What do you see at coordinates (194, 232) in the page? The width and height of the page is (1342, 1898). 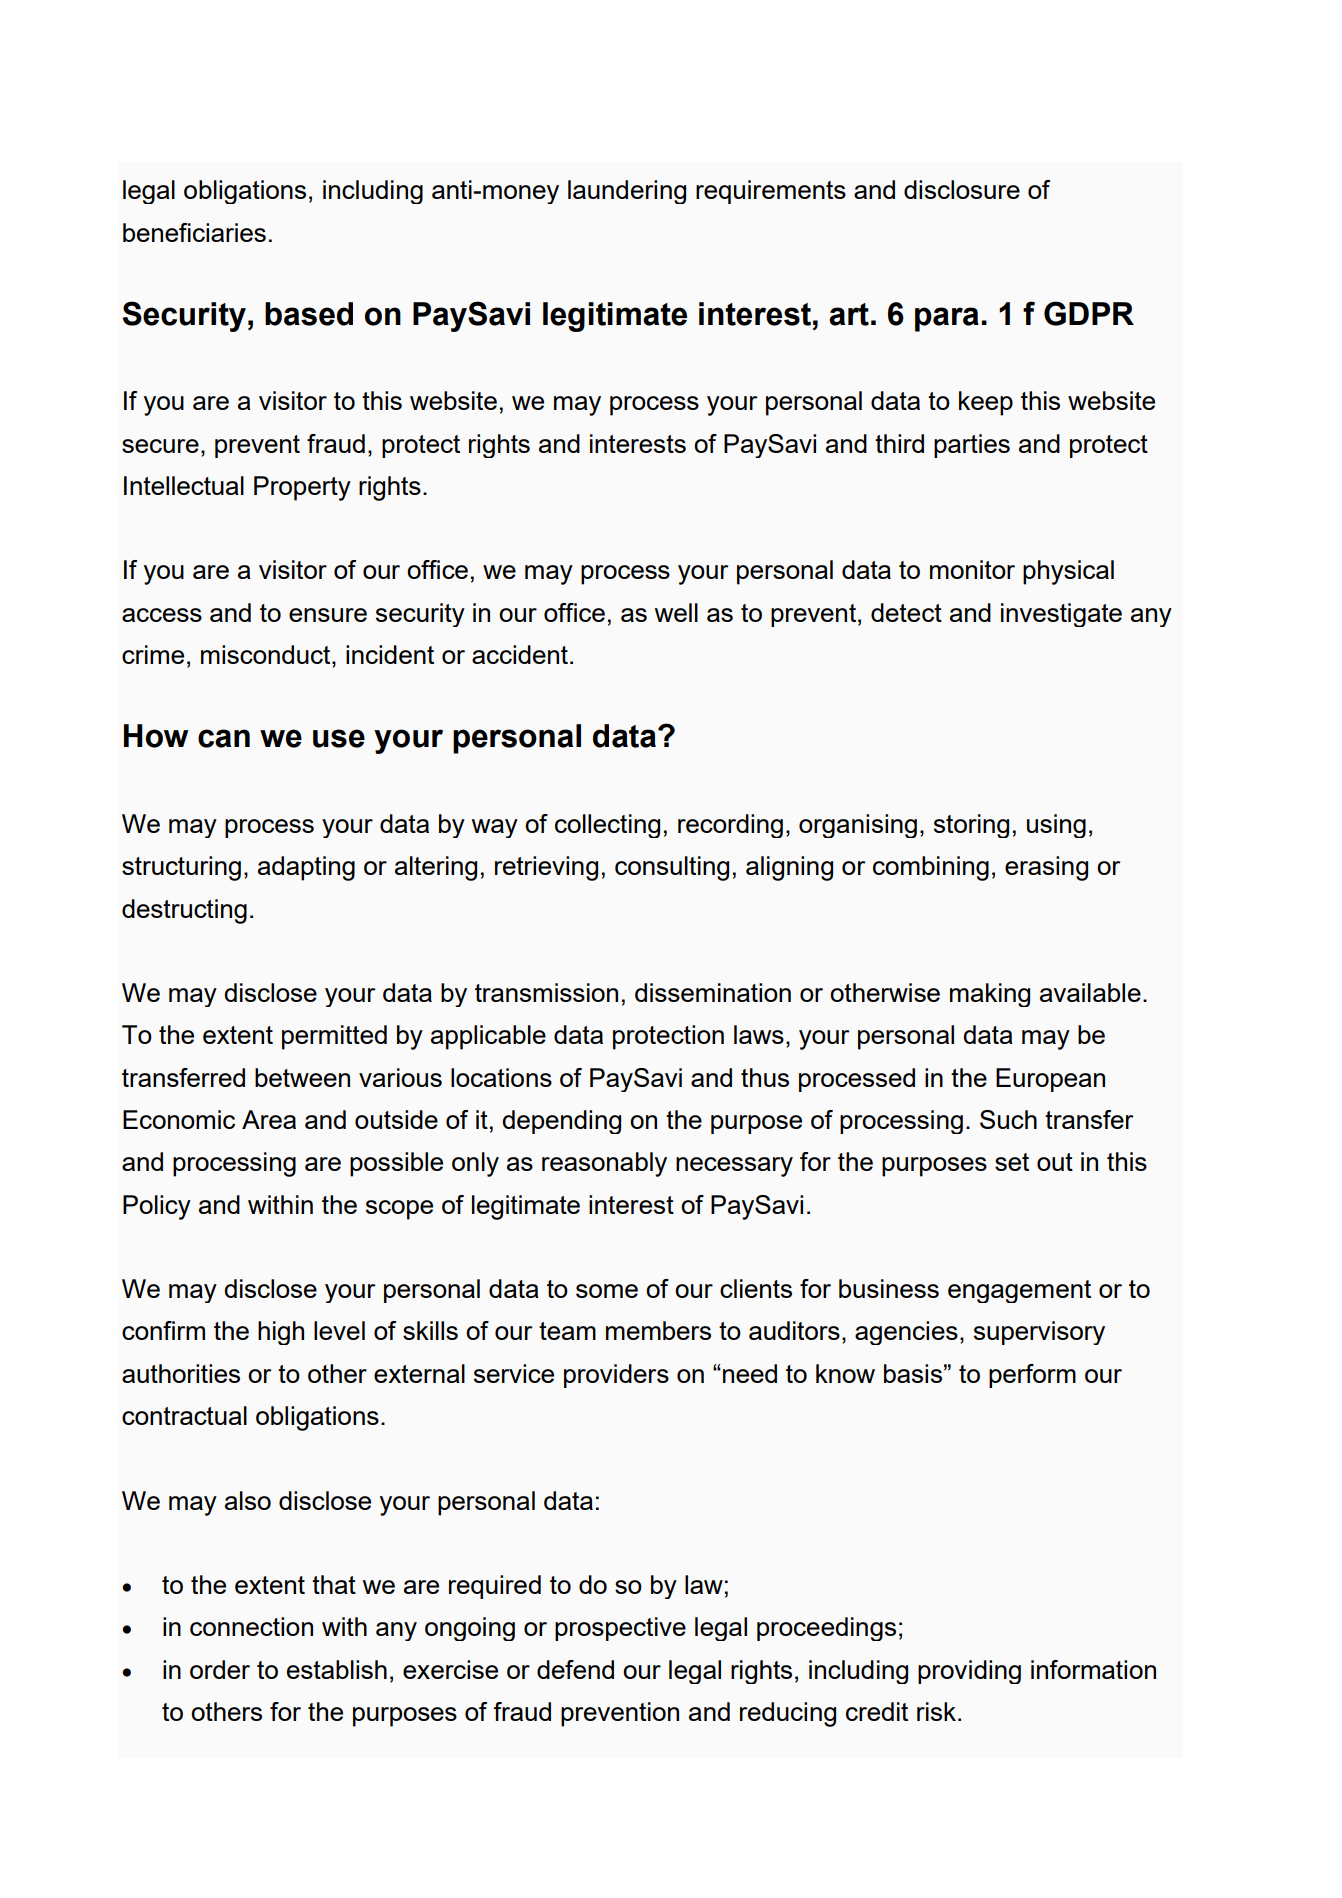 I see `beneficiaries` at bounding box center [194, 232].
